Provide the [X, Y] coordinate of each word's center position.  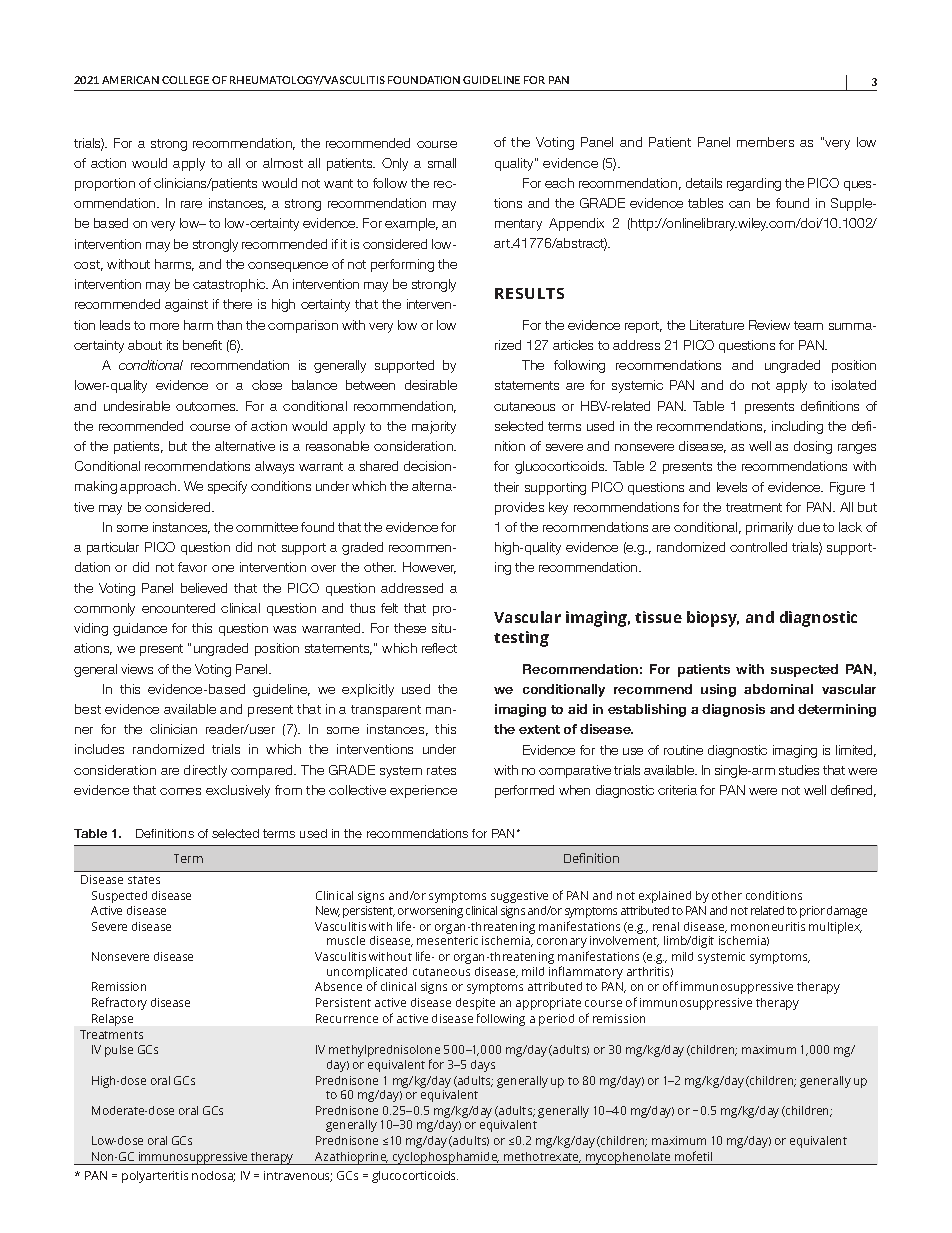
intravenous [298, 1176]
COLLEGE [185, 80]
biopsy [713, 619]
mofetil [693, 1156]
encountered [178, 608]
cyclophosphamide [445, 1158]
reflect [439, 648]
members [765, 142]
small [442, 163]
